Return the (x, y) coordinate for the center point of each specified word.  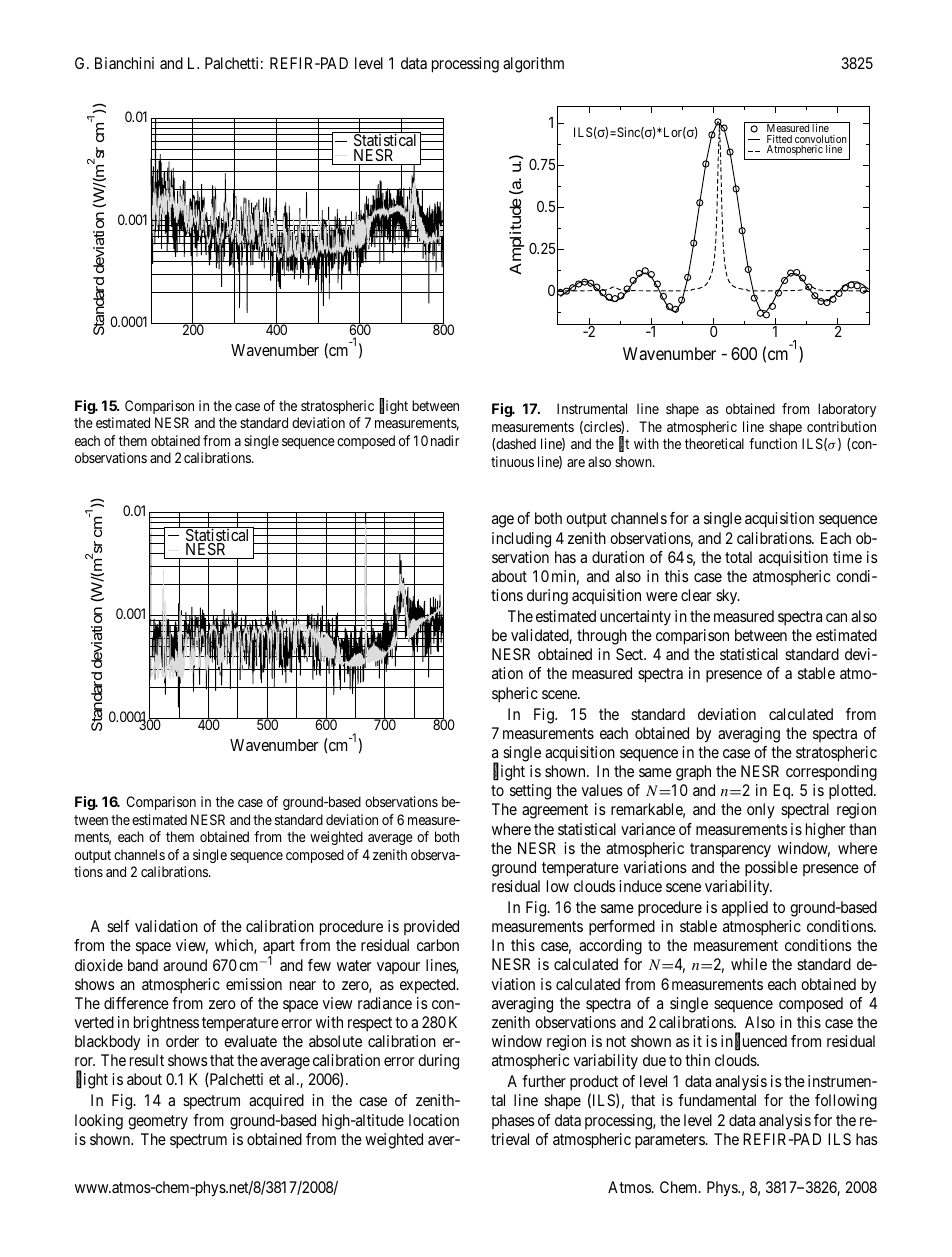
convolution (821, 140)
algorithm (533, 65)
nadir (445, 440)
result (147, 1060)
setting (530, 792)
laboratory (847, 410)
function (773, 443)
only (761, 811)
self (118, 926)
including (521, 540)
